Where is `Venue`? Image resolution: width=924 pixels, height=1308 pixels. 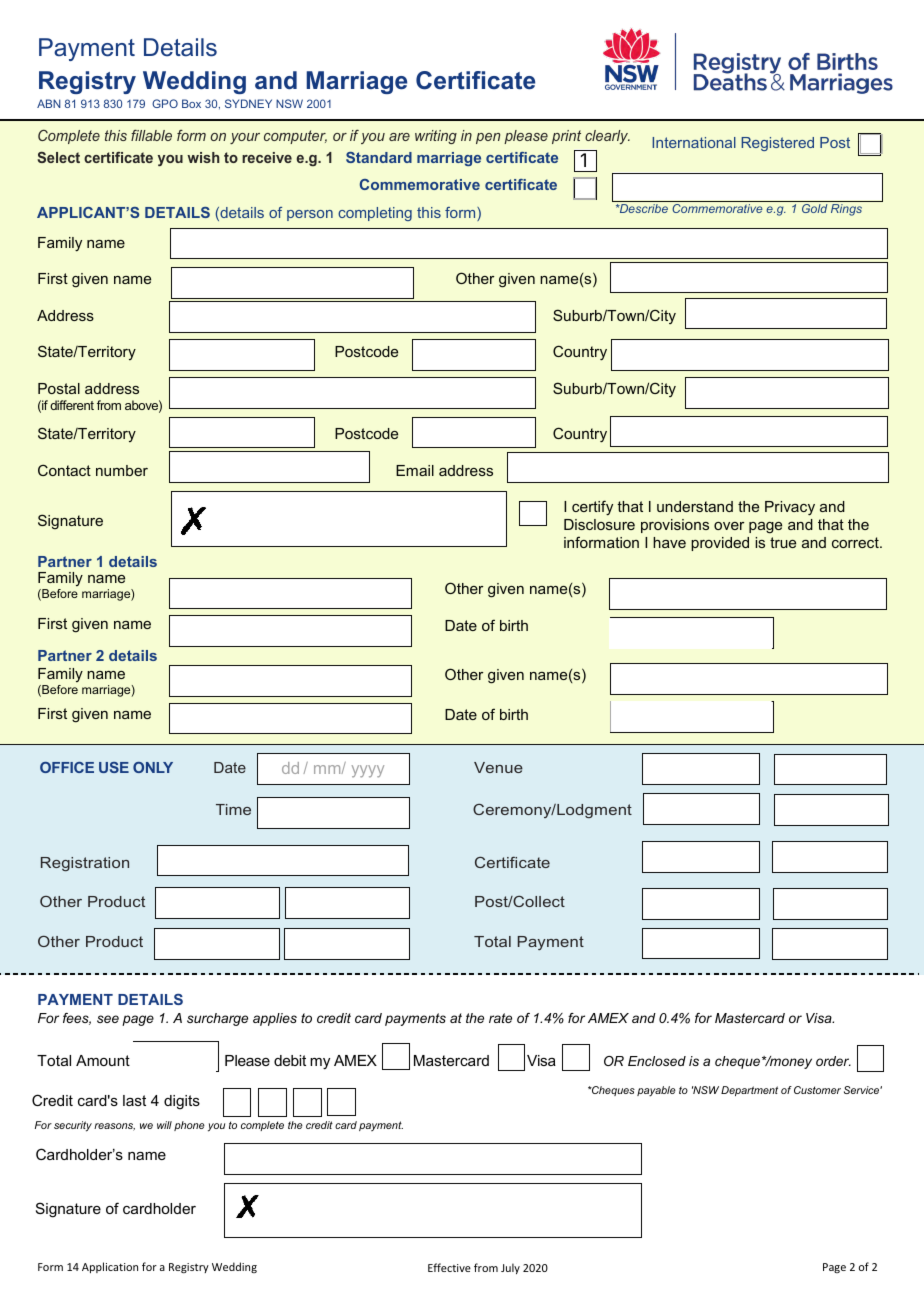
Venue is located at coordinates (498, 767).
